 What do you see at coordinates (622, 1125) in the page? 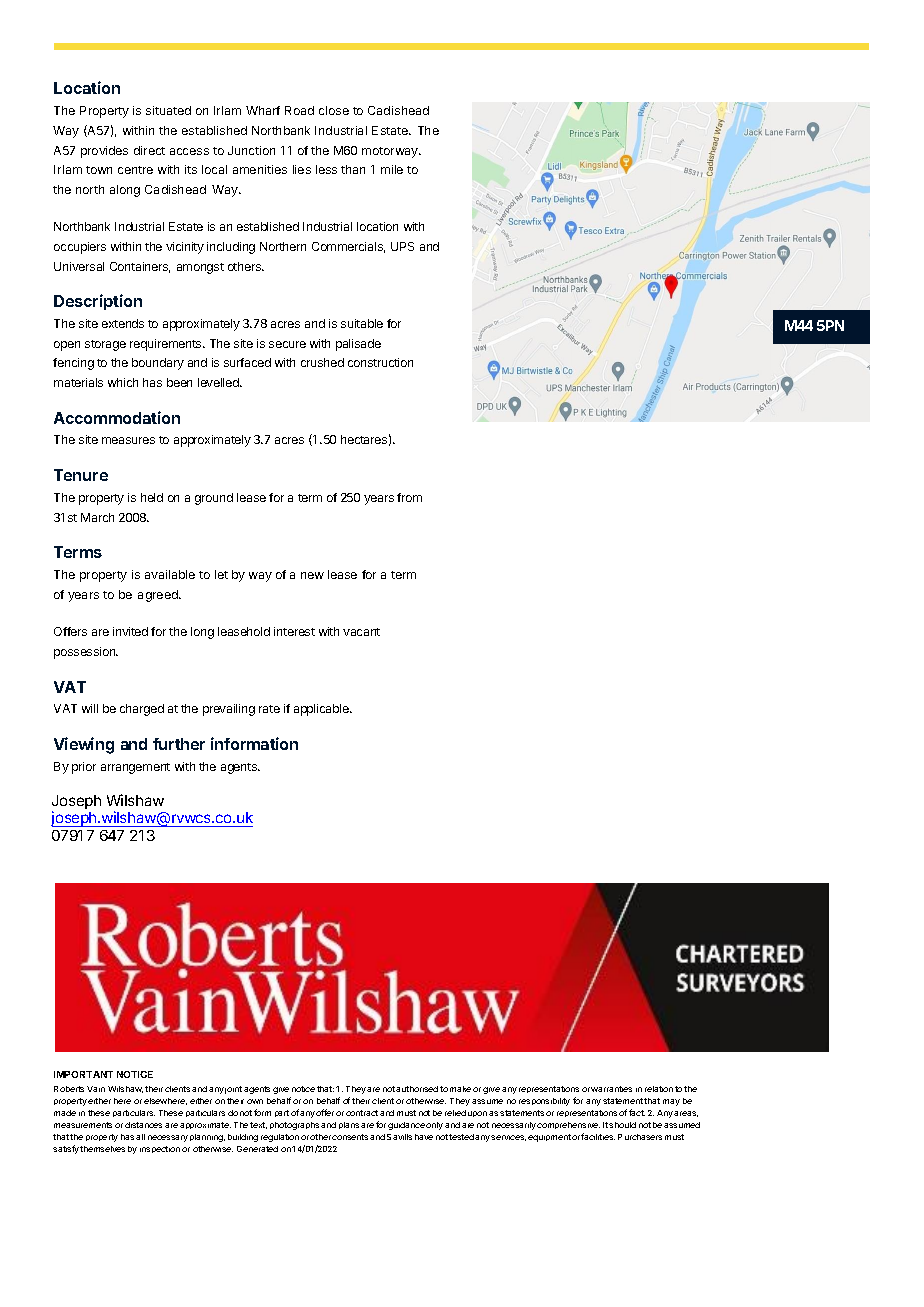
I see `should` at bounding box center [622, 1125].
